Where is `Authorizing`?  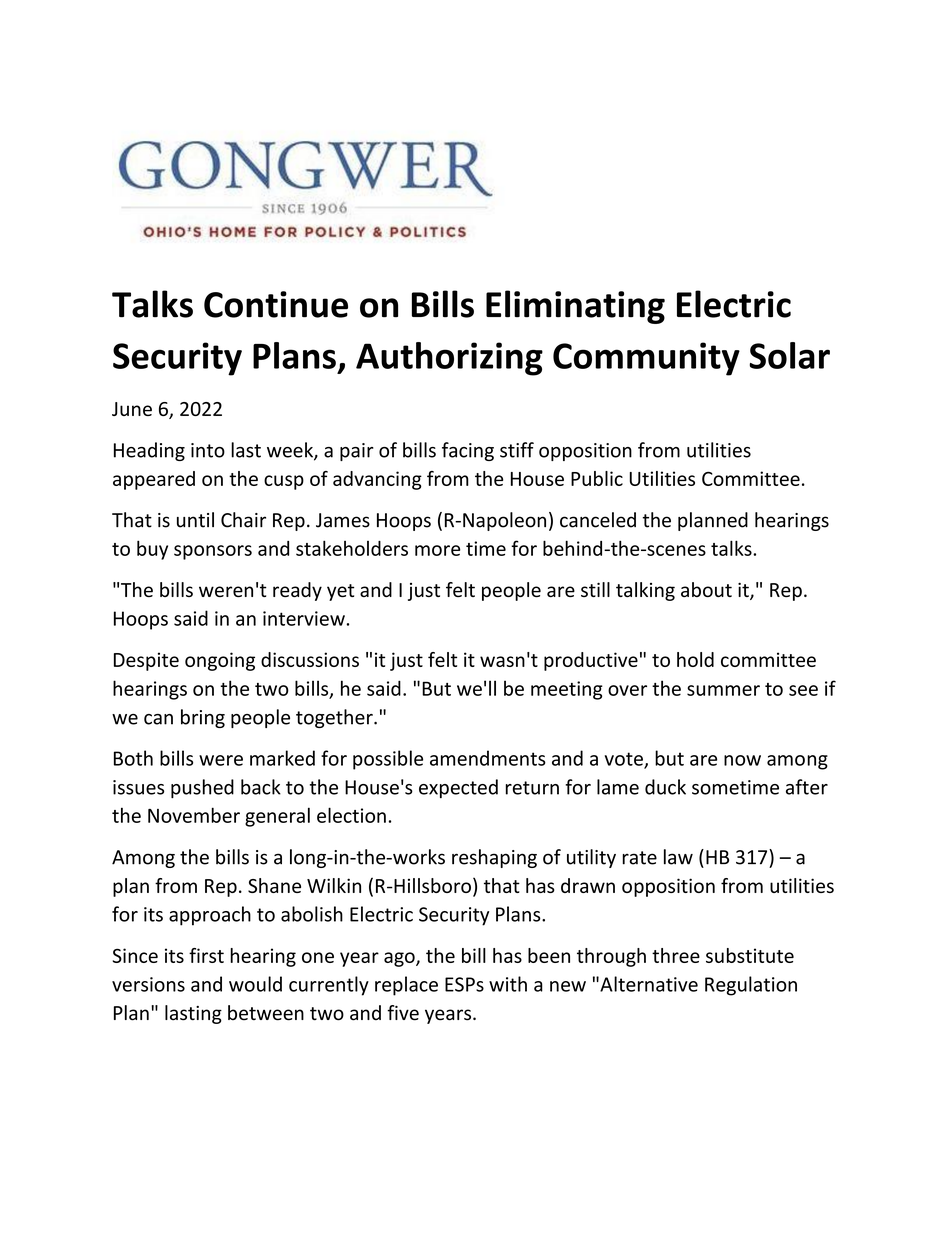 Authorizing is located at coordinates (449, 359).
